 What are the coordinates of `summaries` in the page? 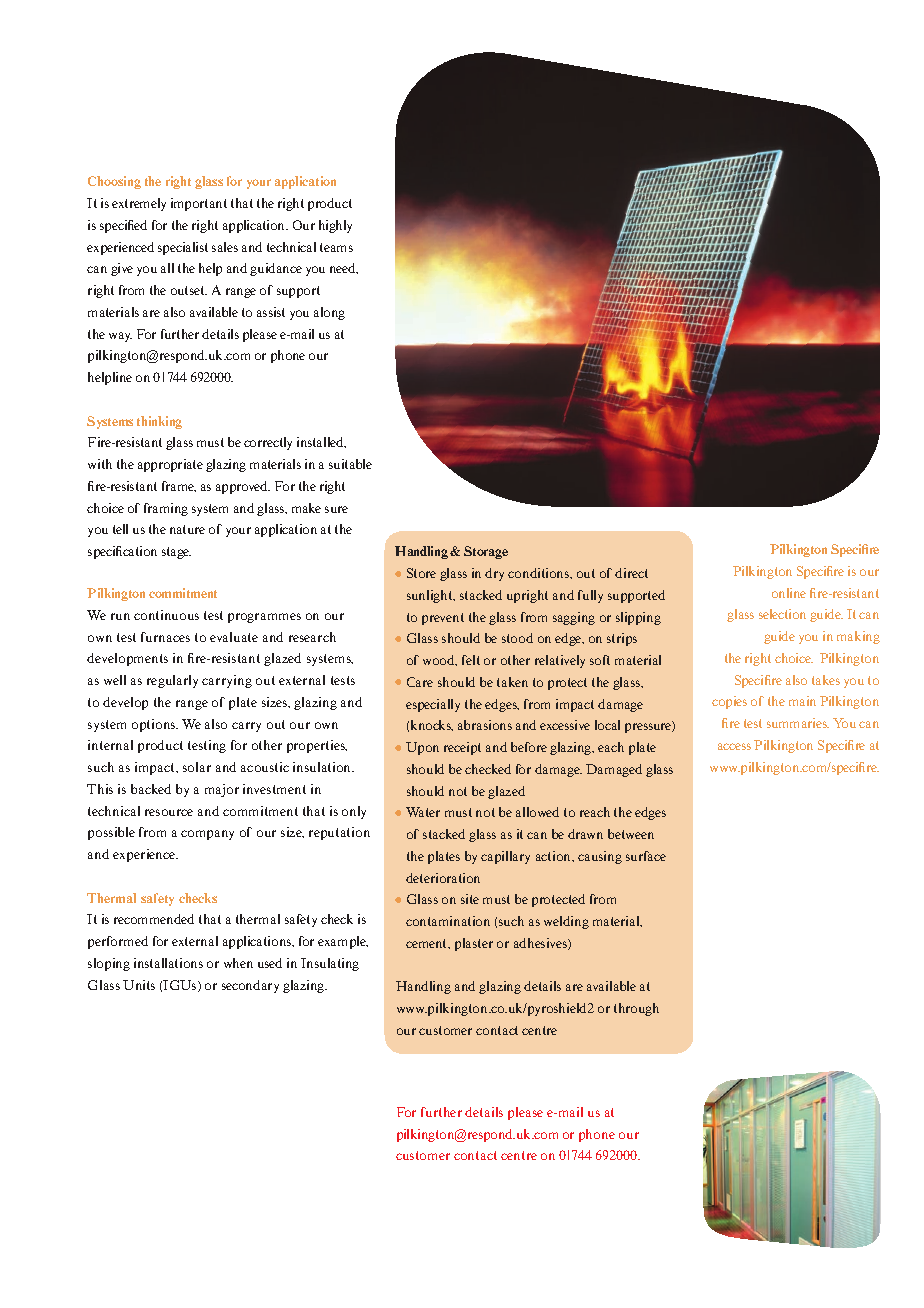 It's located at (798, 723).
